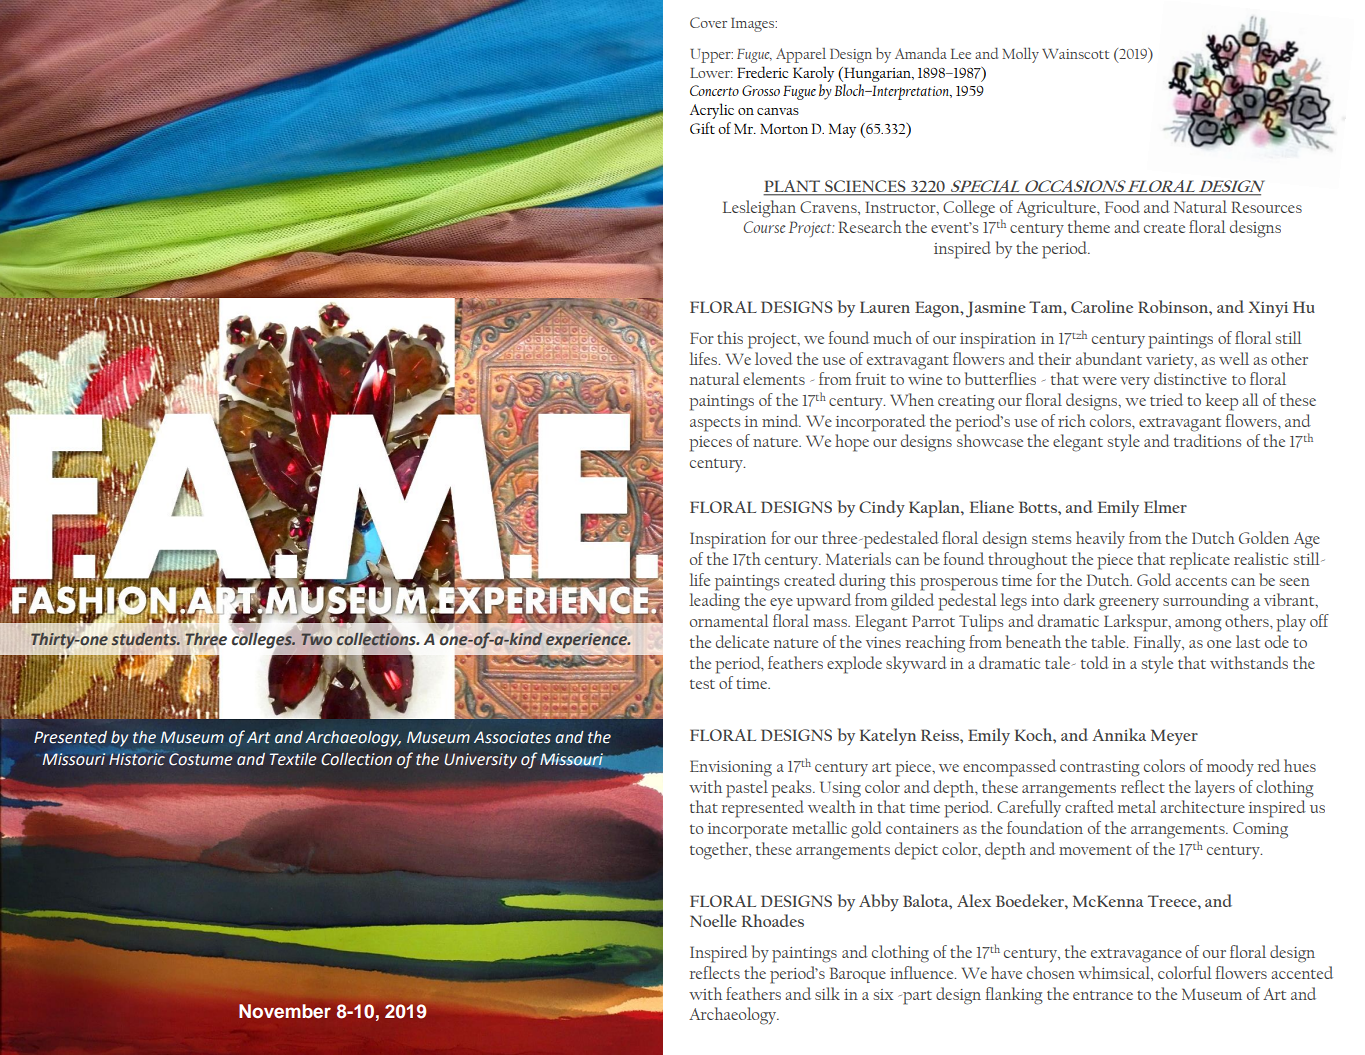 The image size is (1365, 1055). What do you see at coordinates (715, 424) in the image?
I see `aspects` at bounding box center [715, 424].
